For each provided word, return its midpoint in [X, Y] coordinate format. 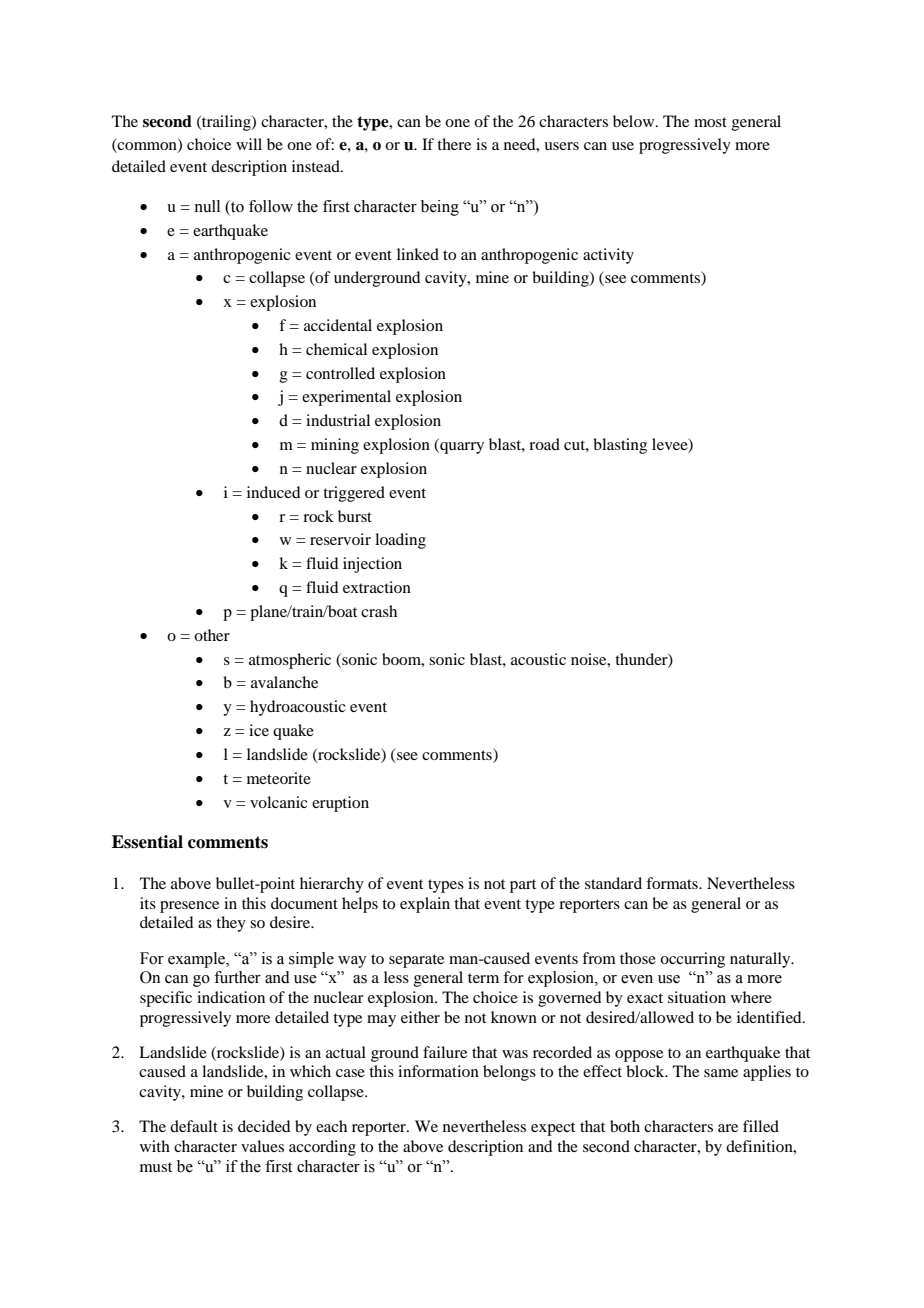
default [194, 1126]
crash [379, 611]
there [454, 144]
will [249, 144]
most [710, 122]
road [544, 444]
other [212, 635]
